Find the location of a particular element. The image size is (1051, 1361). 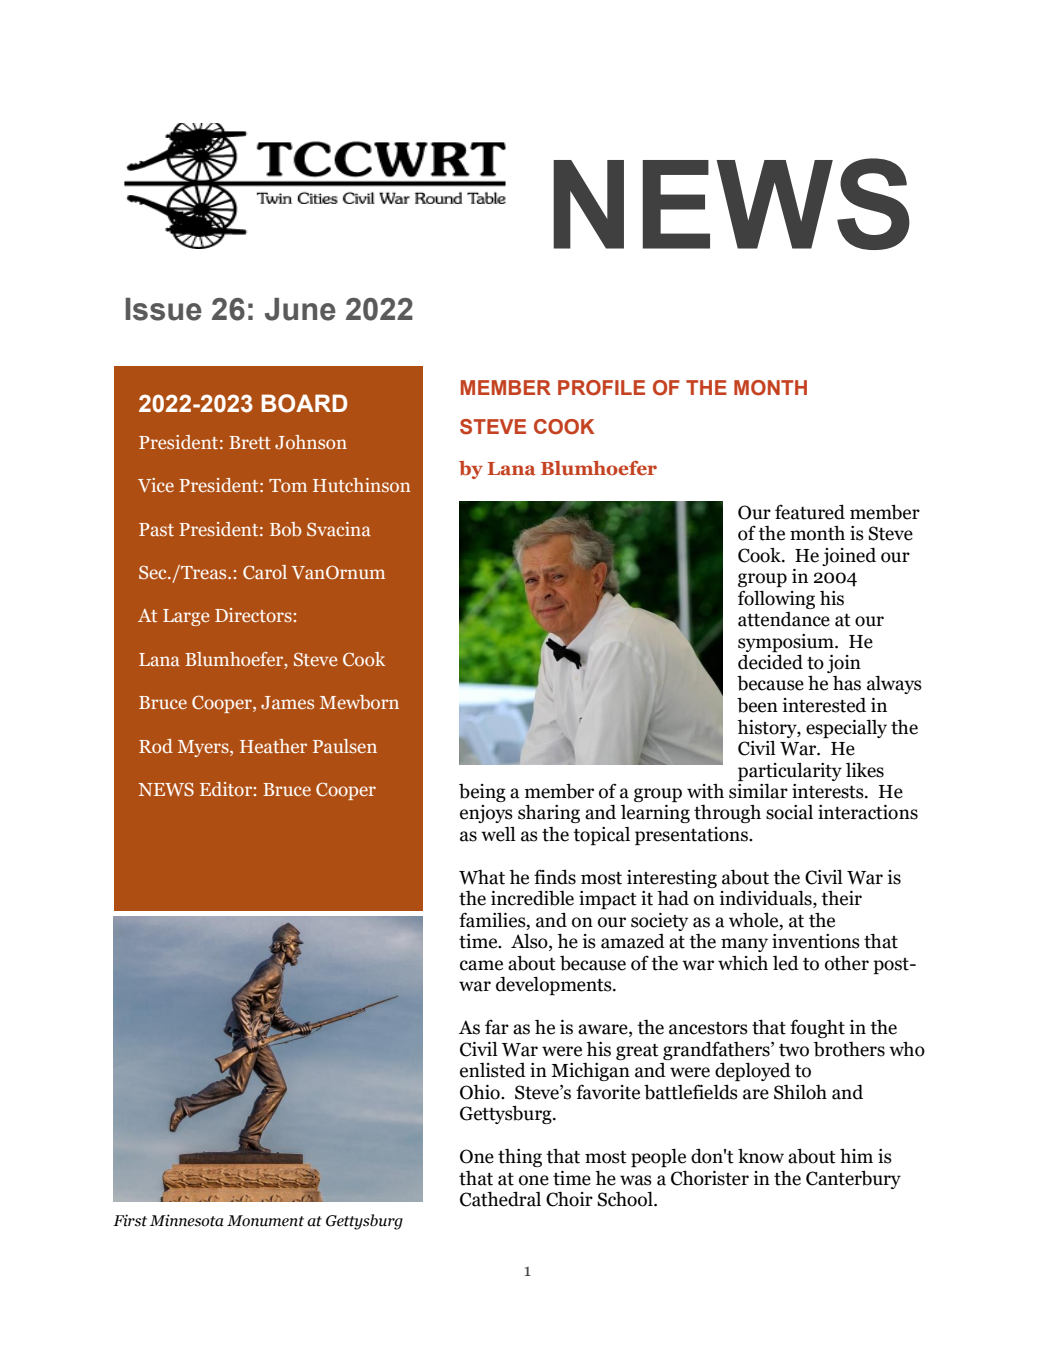

decided is located at coordinates (770, 662).
